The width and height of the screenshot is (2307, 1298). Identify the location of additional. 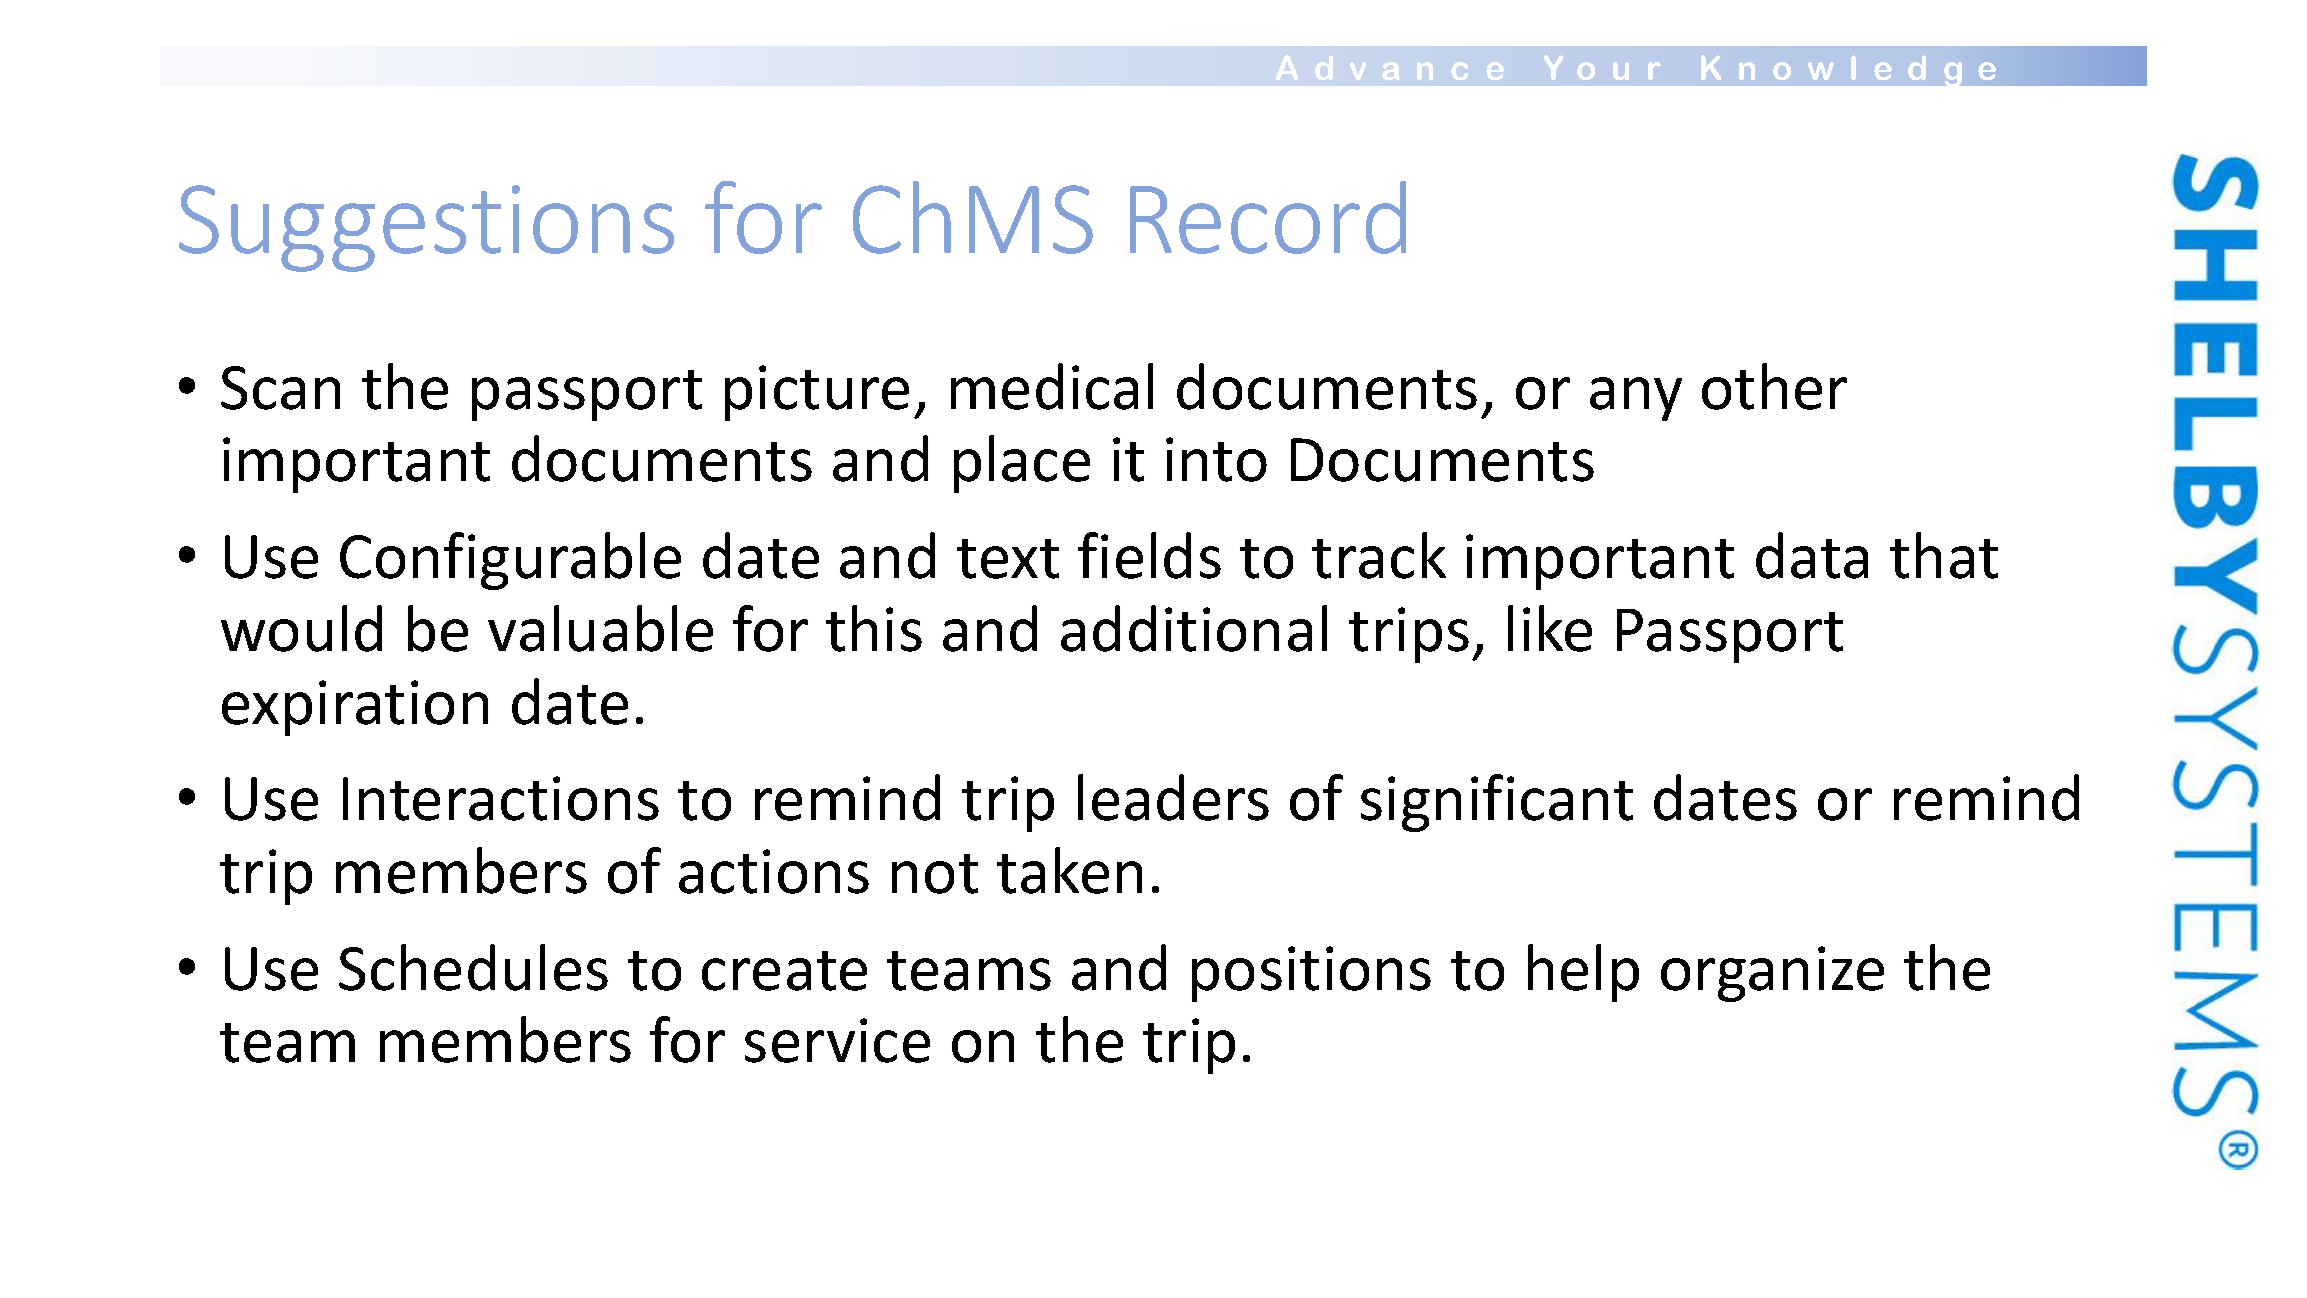
(1194, 628).
